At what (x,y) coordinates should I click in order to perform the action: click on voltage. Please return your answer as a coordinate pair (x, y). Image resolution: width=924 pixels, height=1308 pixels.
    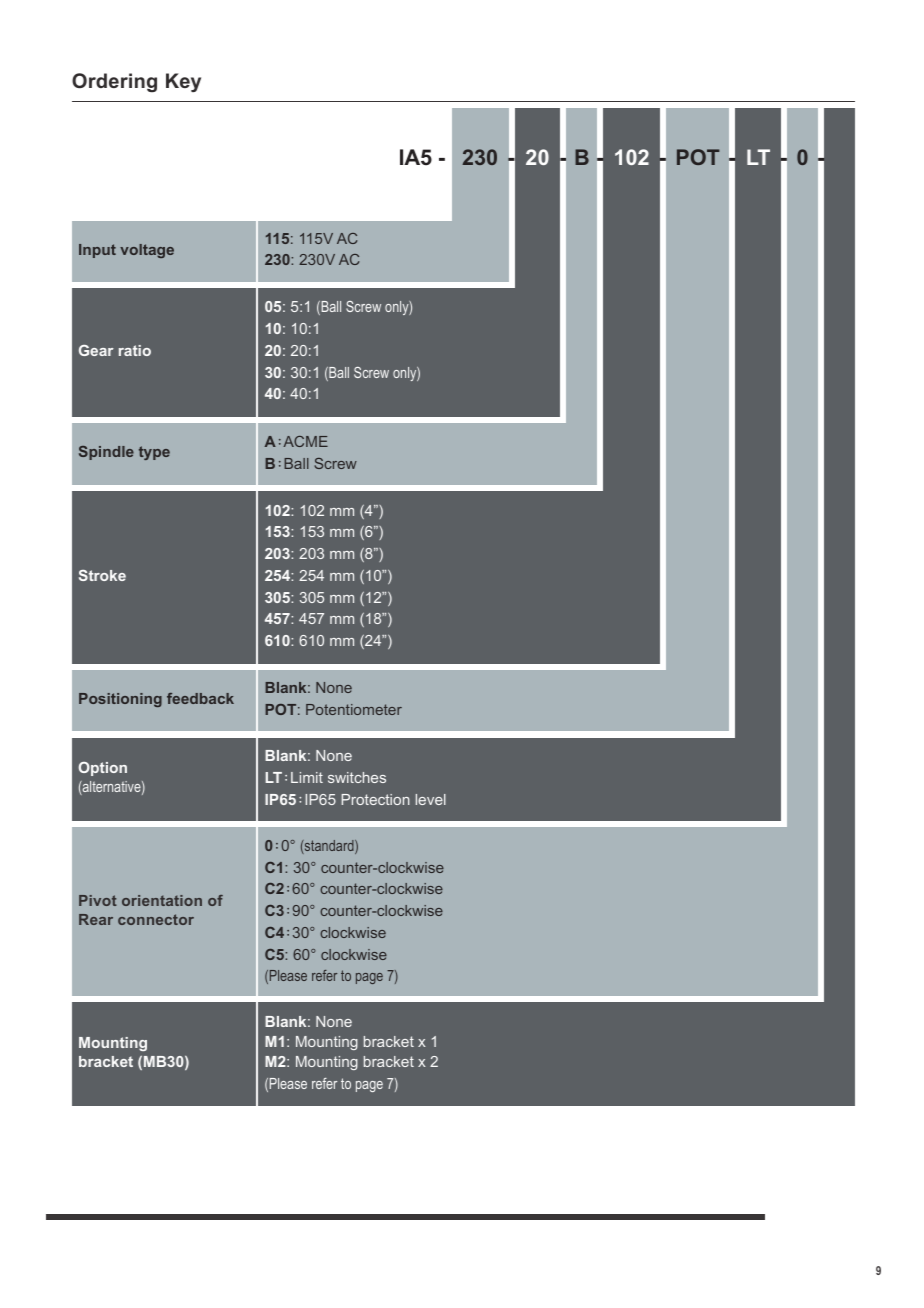
    Looking at the image, I should click on (147, 251).
